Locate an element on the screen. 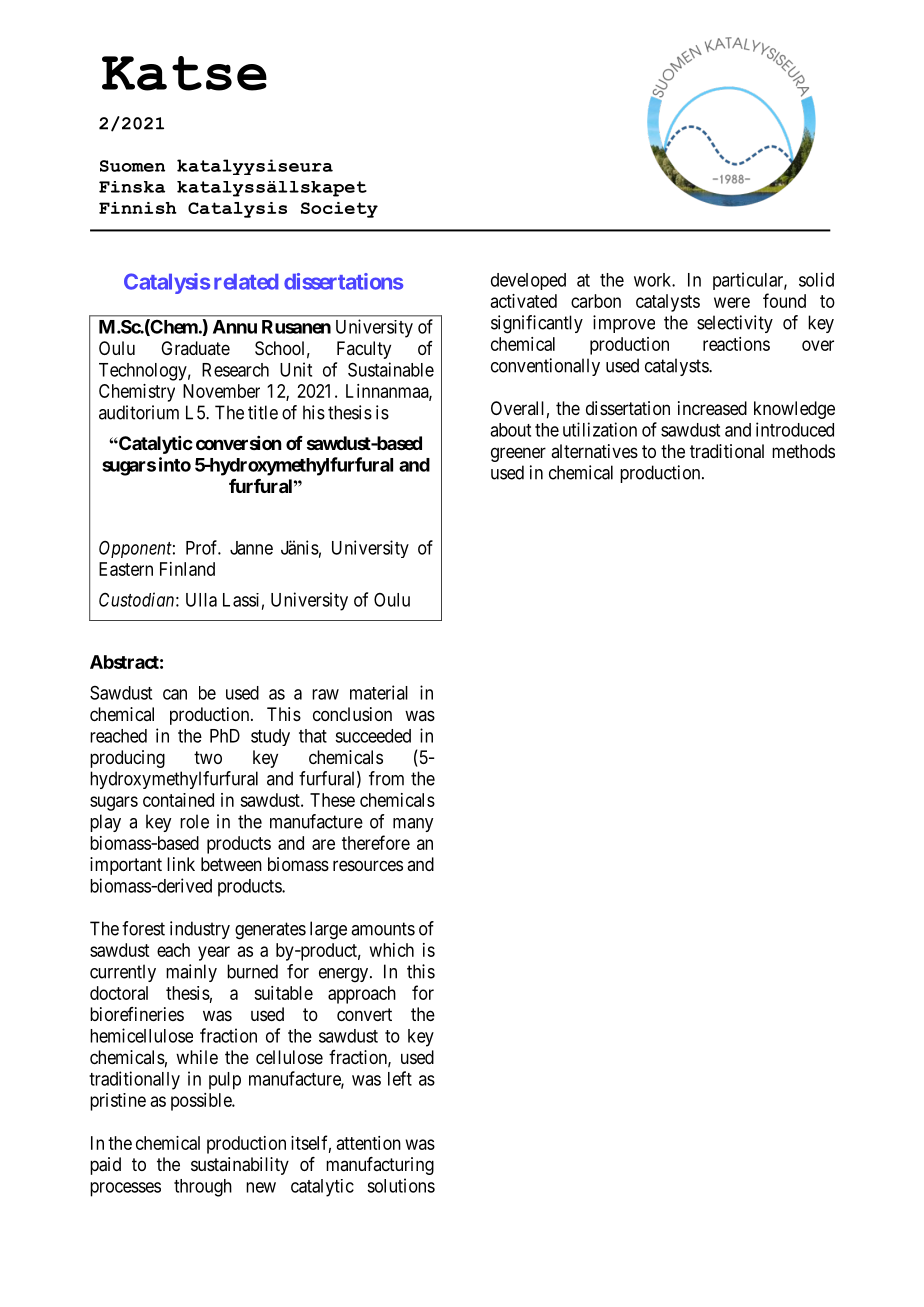 The image size is (924, 1307). methods is located at coordinates (803, 451).
